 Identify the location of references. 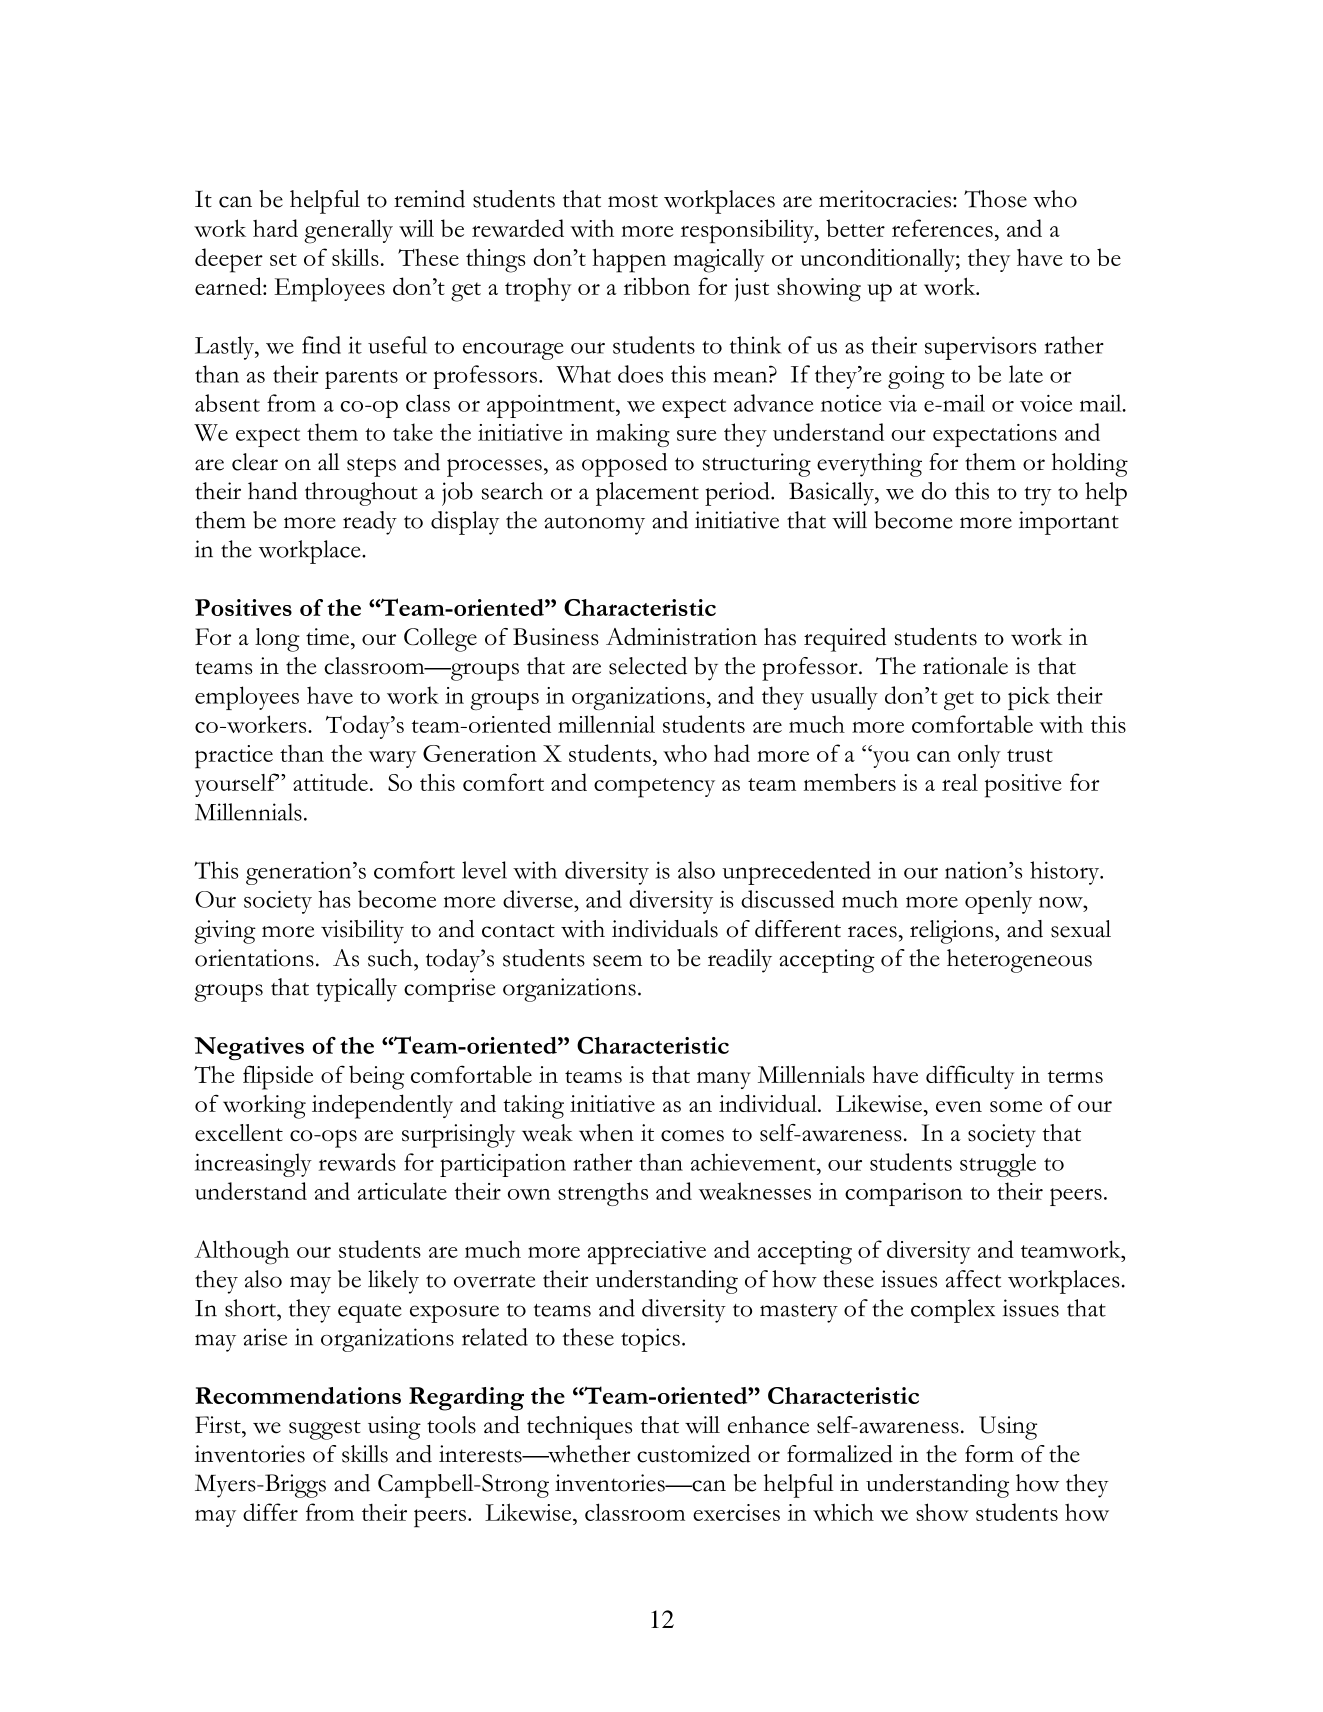
(942, 228).
